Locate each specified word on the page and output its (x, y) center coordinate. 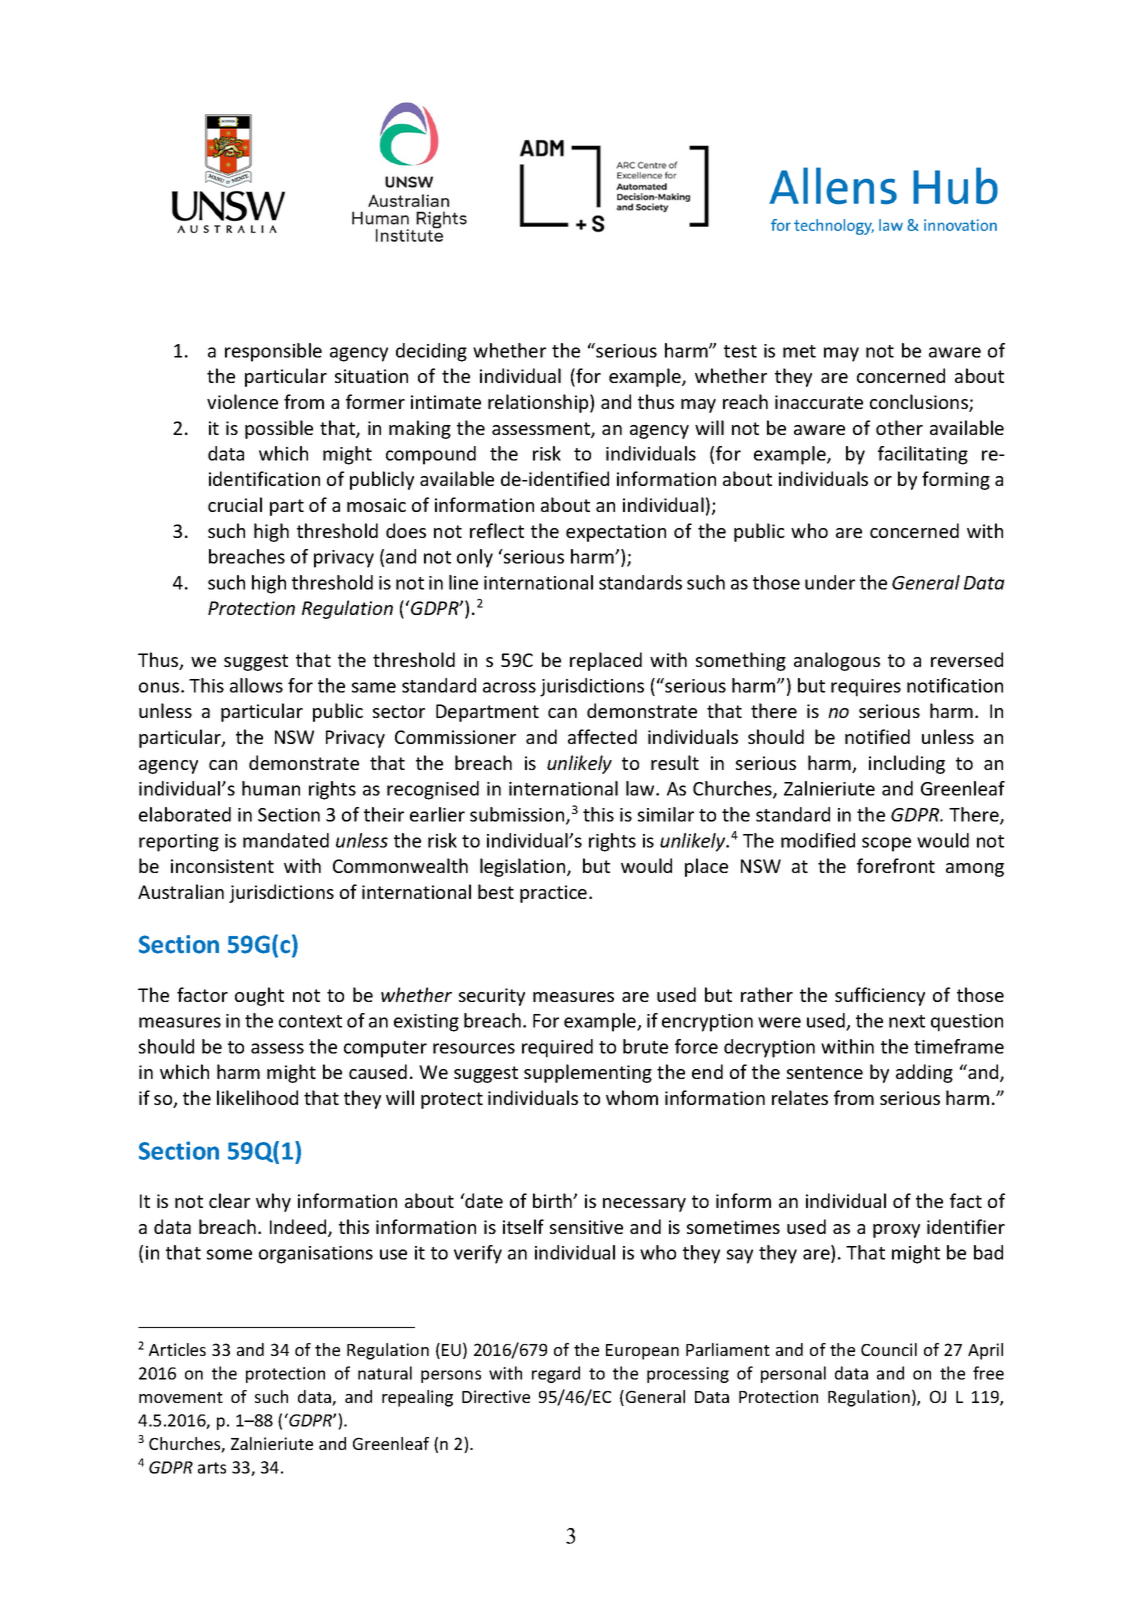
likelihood (257, 1097)
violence (242, 401)
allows (256, 685)
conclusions (920, 403)
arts (212, 1468)
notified (877, 736)
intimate (446, 402)
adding (924, 1073)
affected (602, 736)
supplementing (588, 1073)
